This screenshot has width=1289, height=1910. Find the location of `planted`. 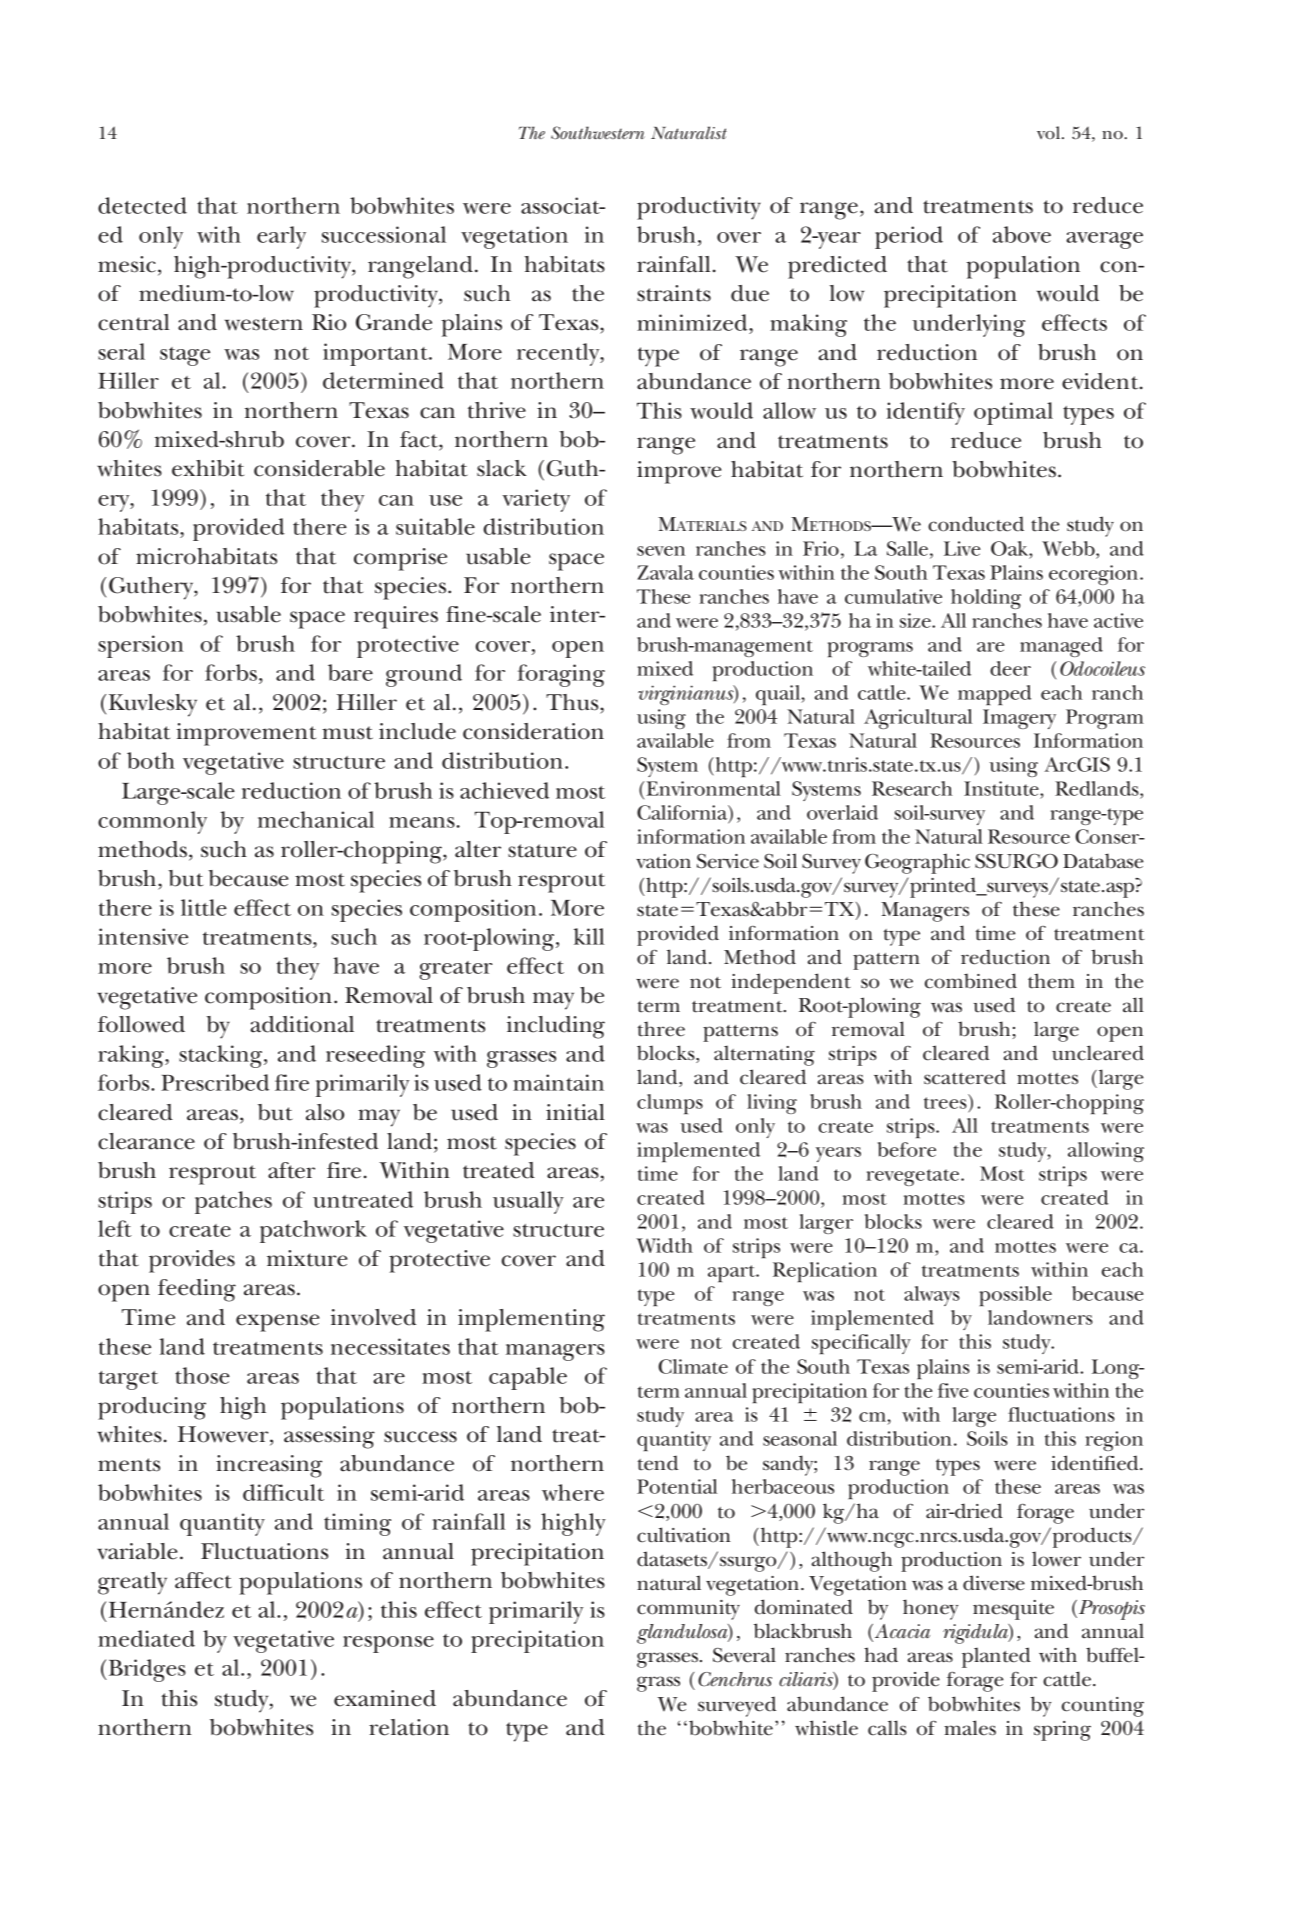

planted is located at coordinates (996, 1657).
